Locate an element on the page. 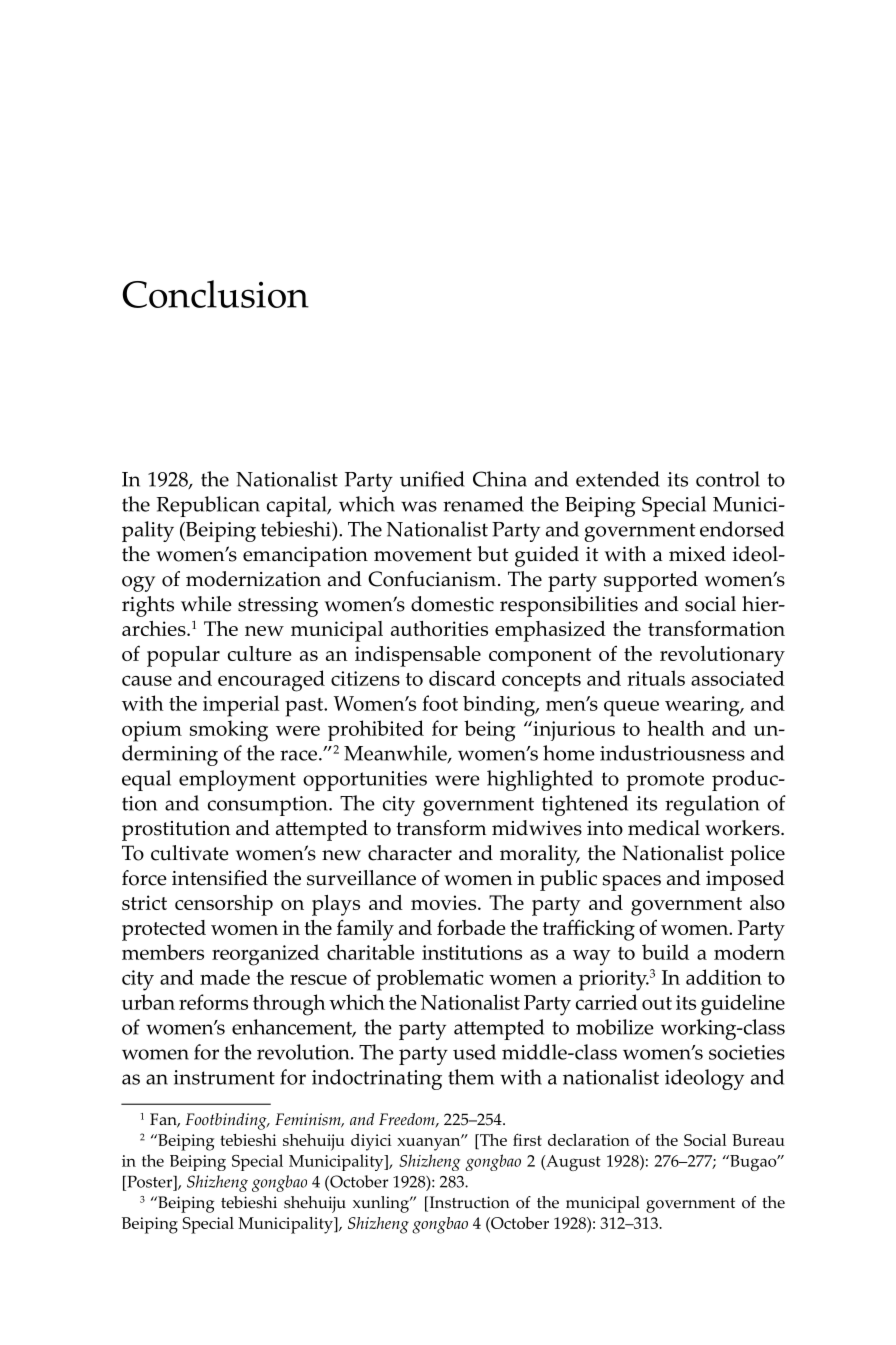  problematic is located at coordinates (430, 980).
